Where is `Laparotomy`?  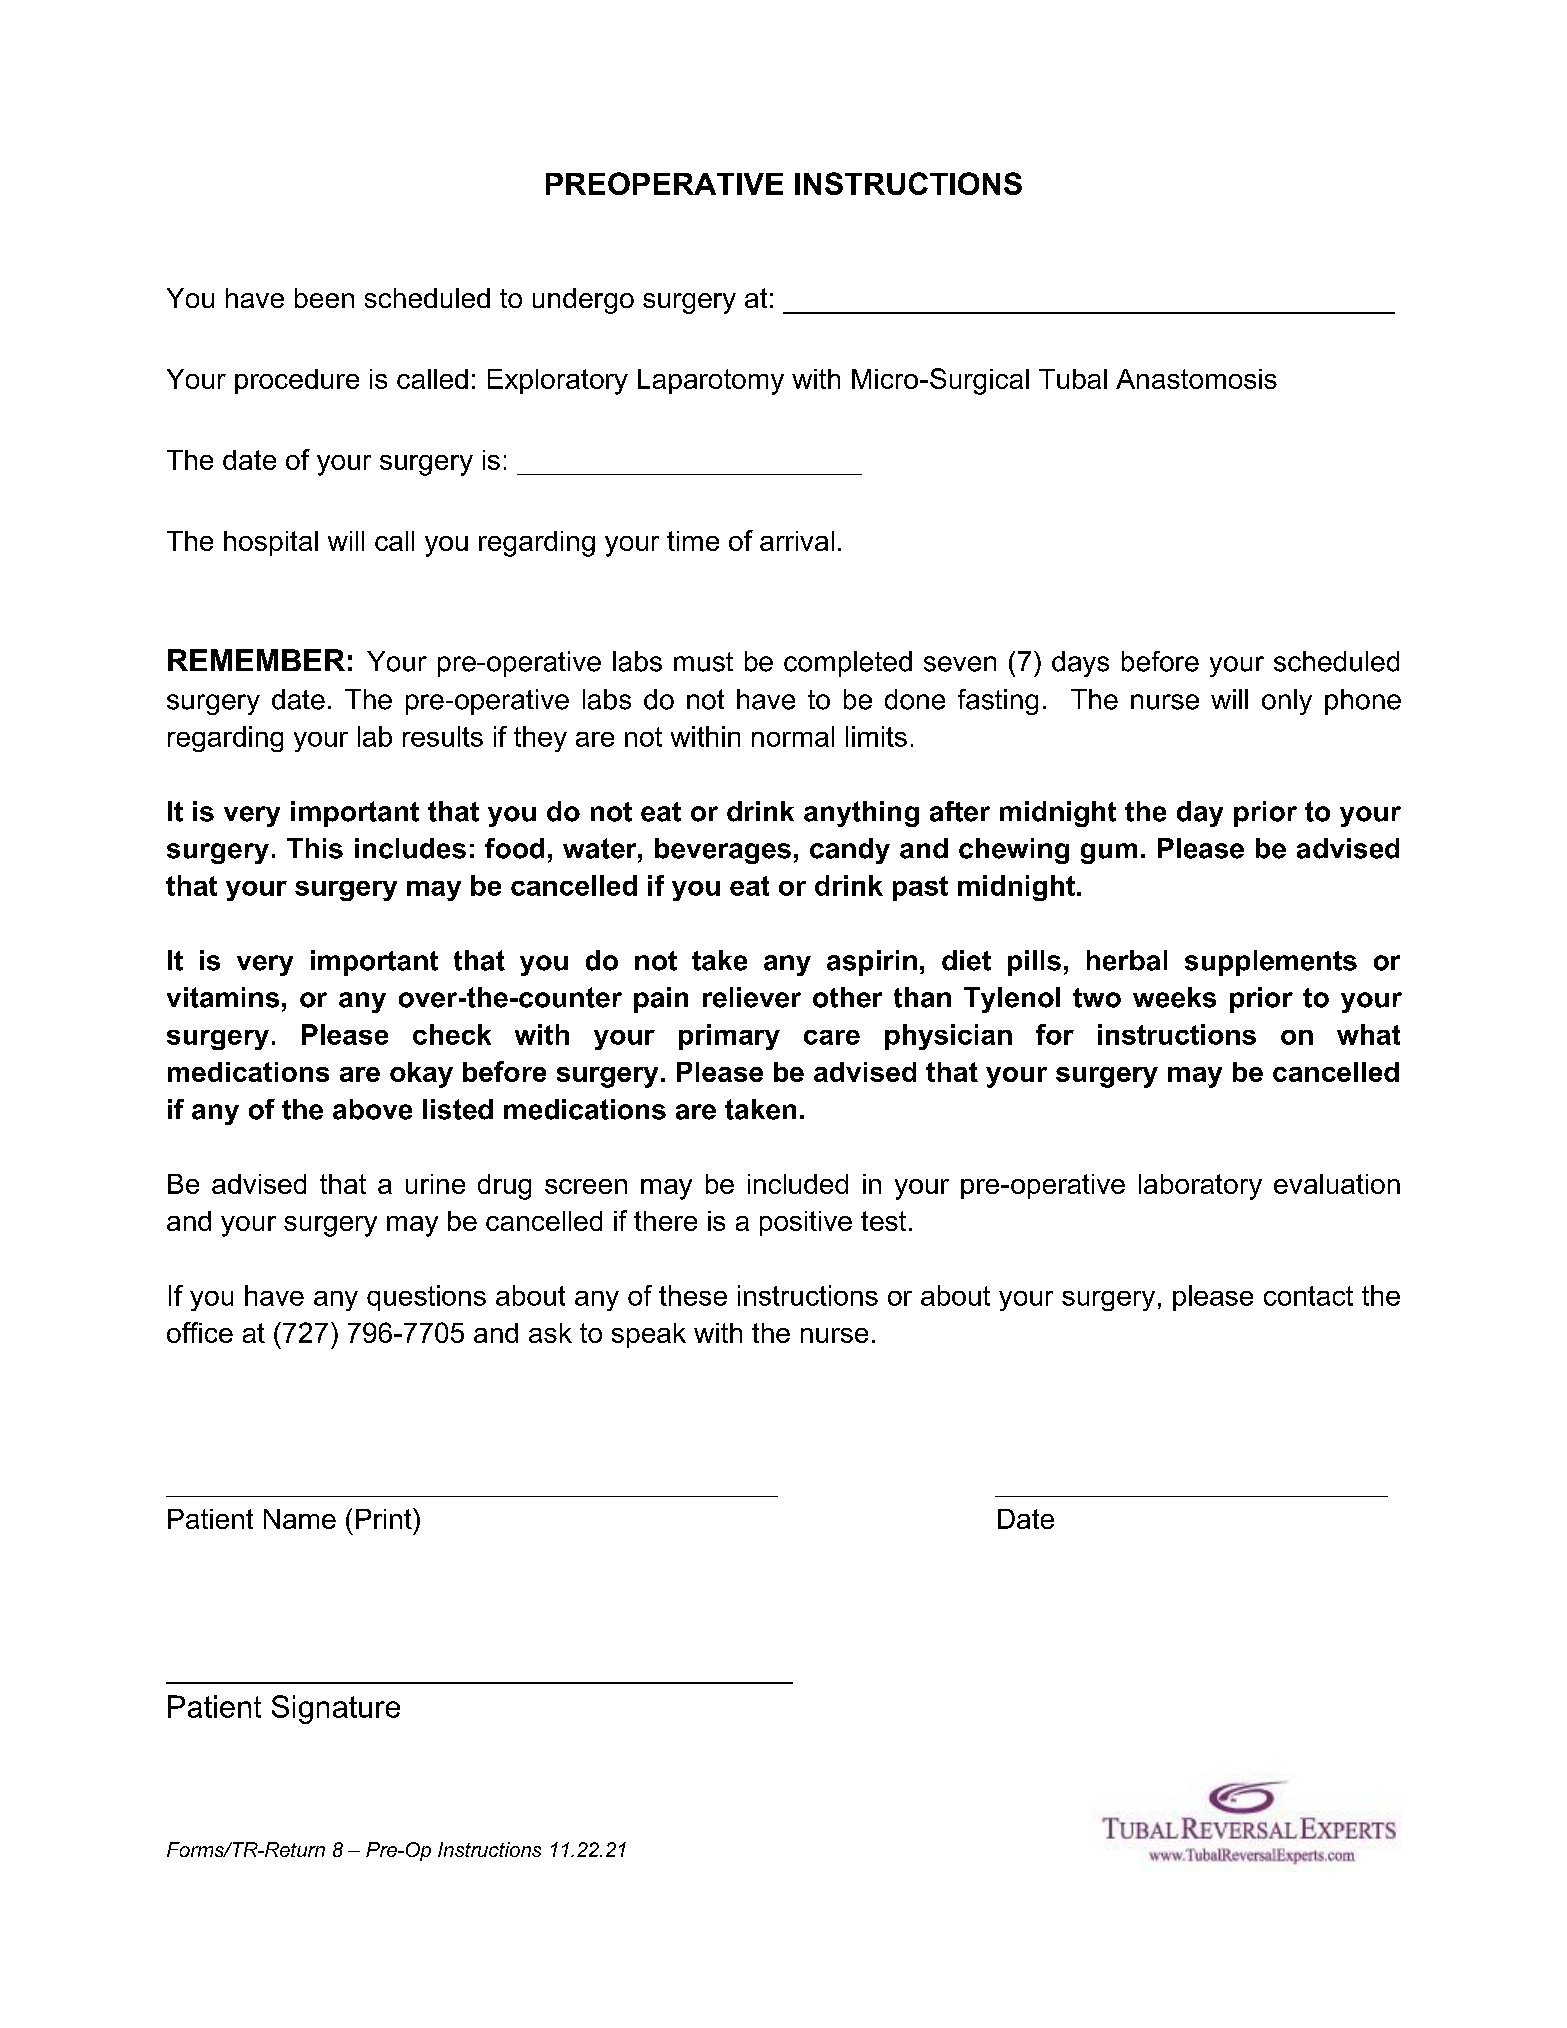
Laparotomy is located at coordinates (711, 382).
